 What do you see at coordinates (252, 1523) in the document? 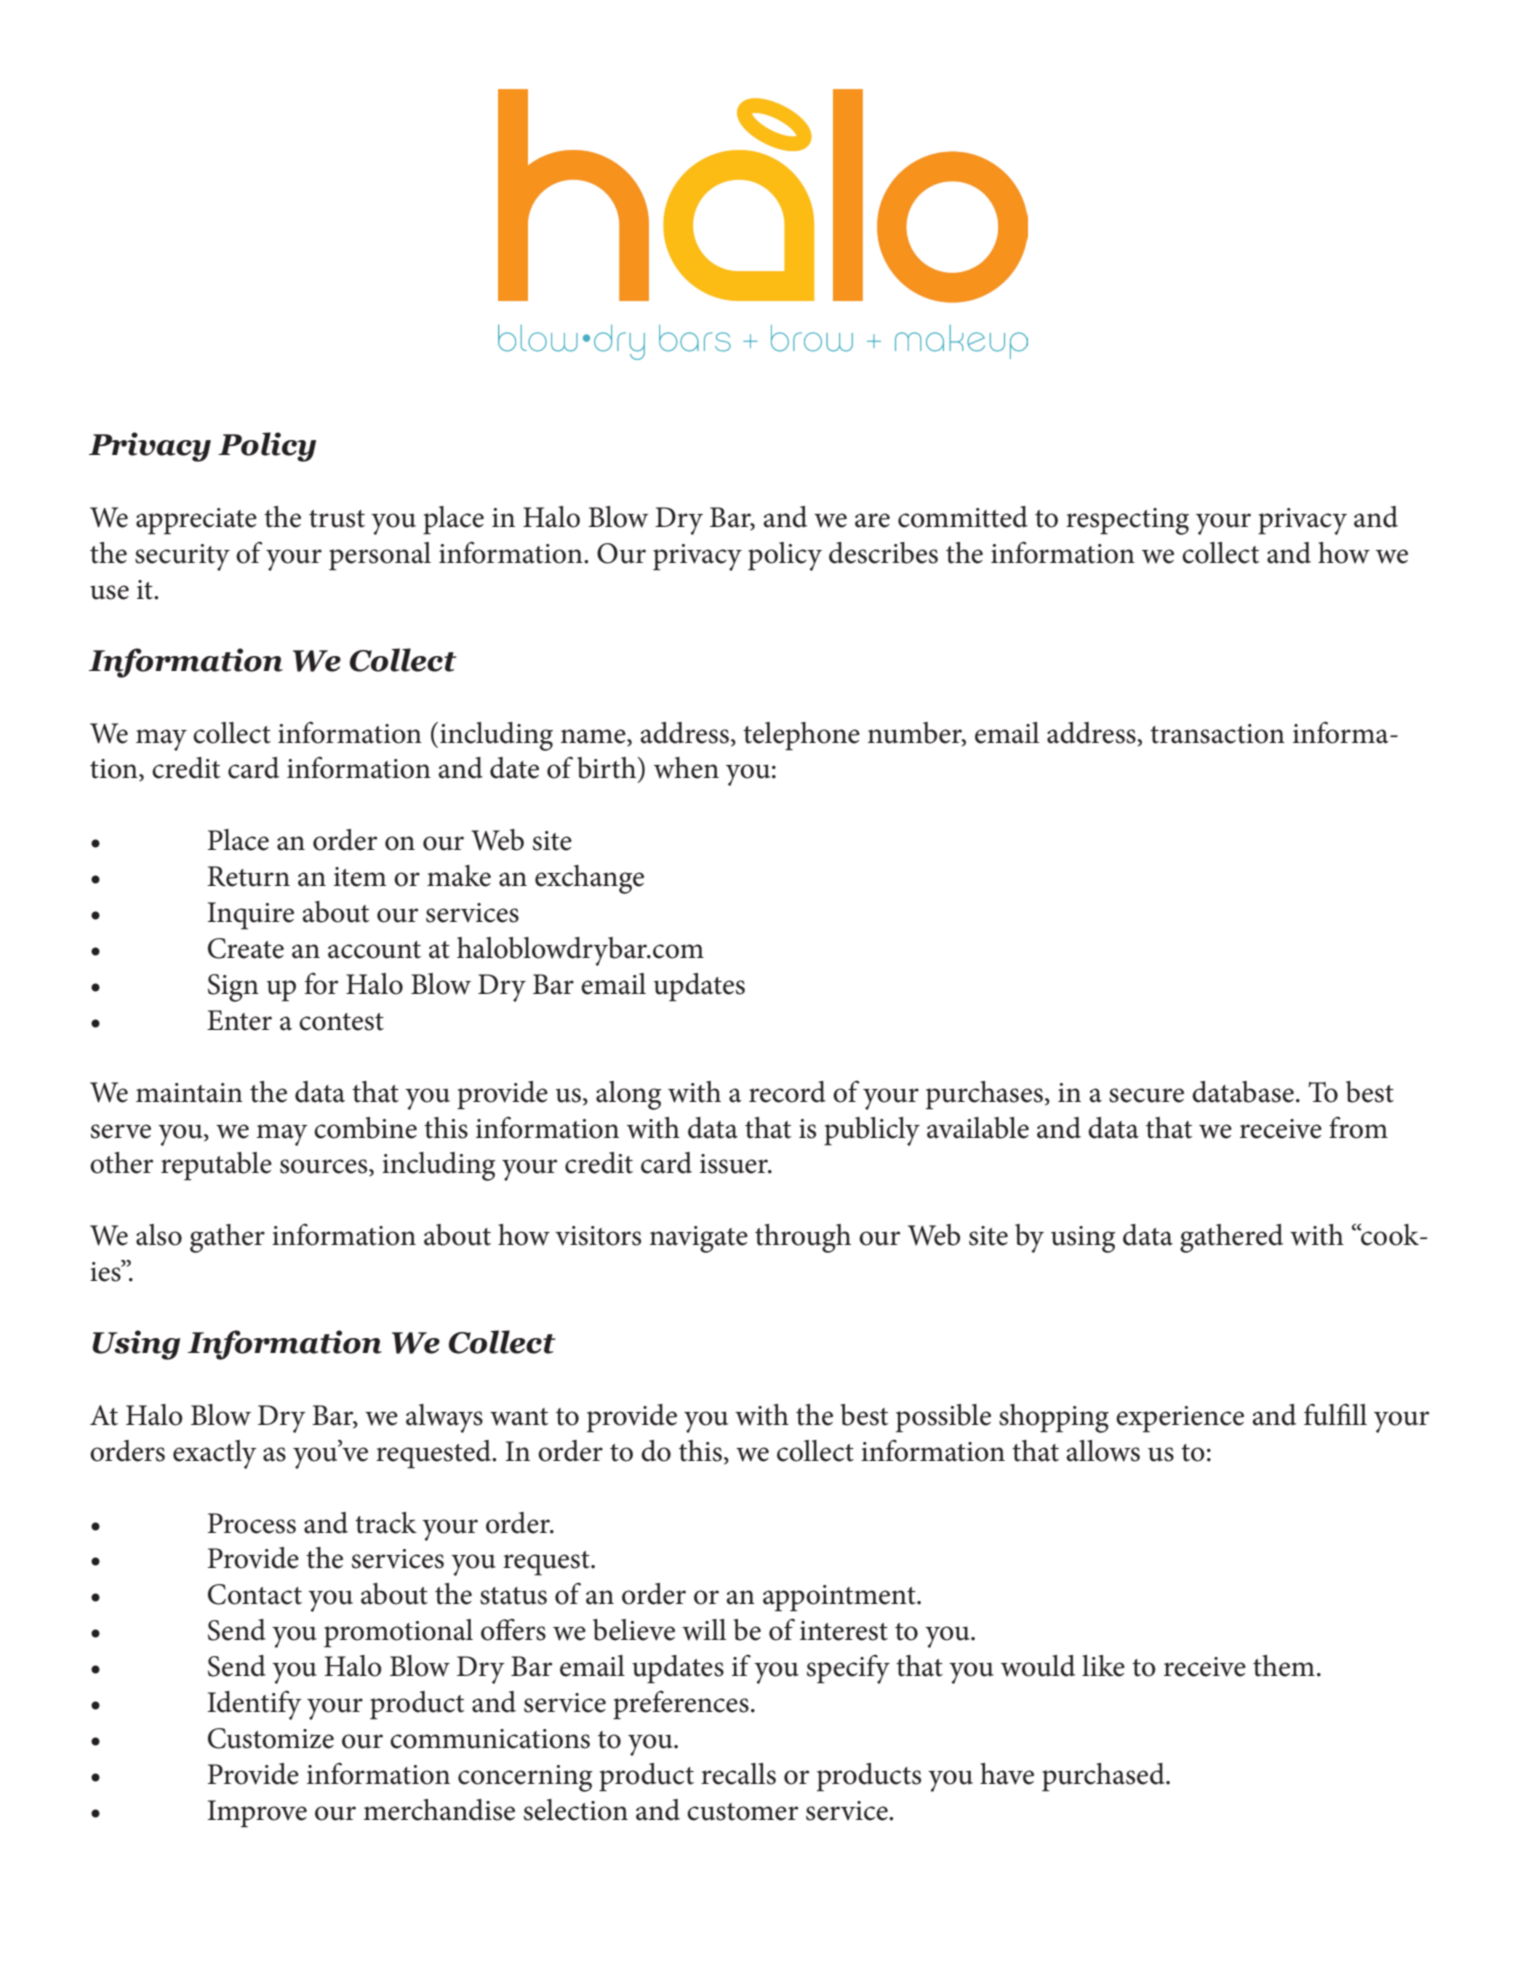
I see `Process` at bounding box center [252, 1523].
